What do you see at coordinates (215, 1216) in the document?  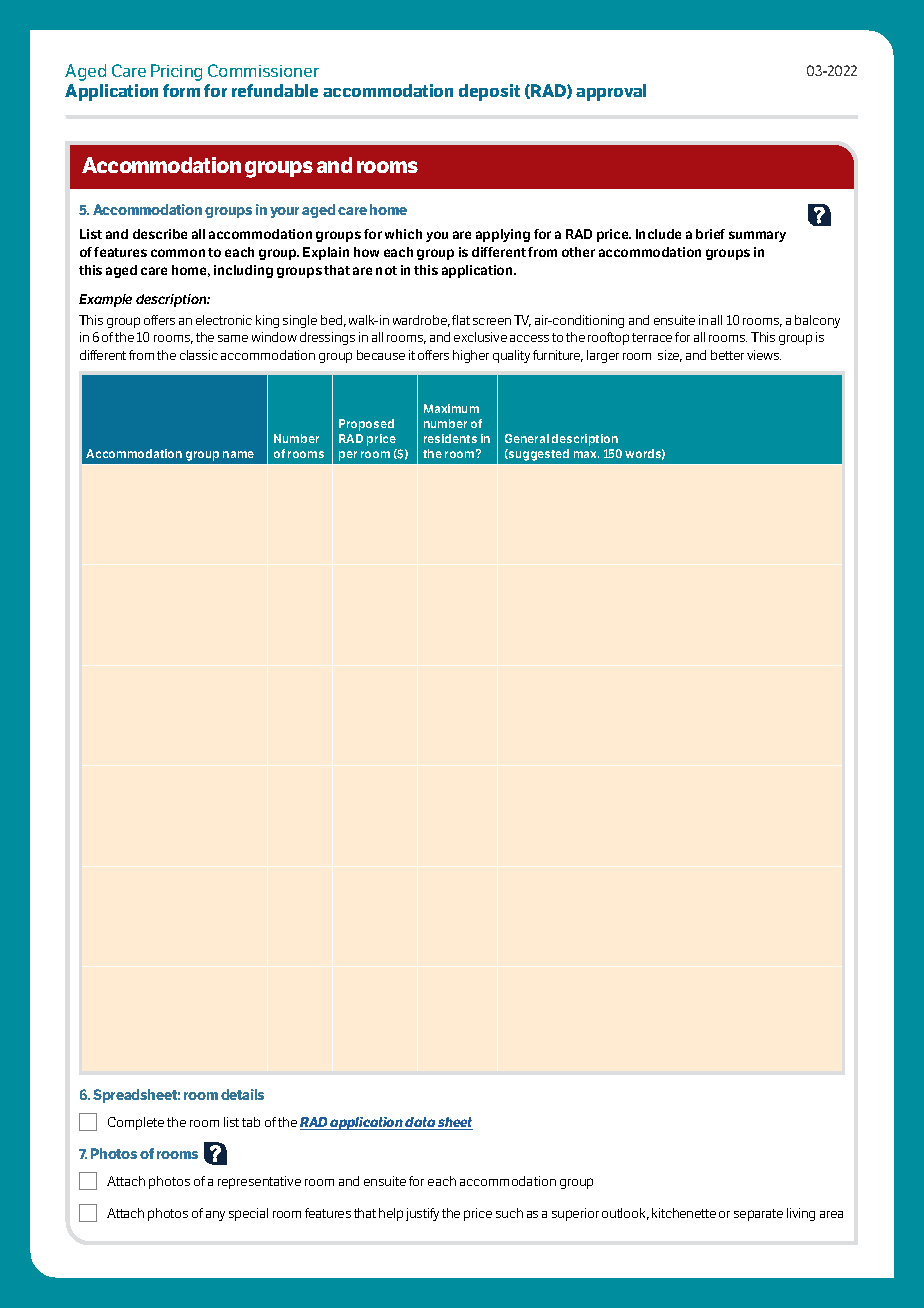 I see `any` at bounding box center [215, 1216].
